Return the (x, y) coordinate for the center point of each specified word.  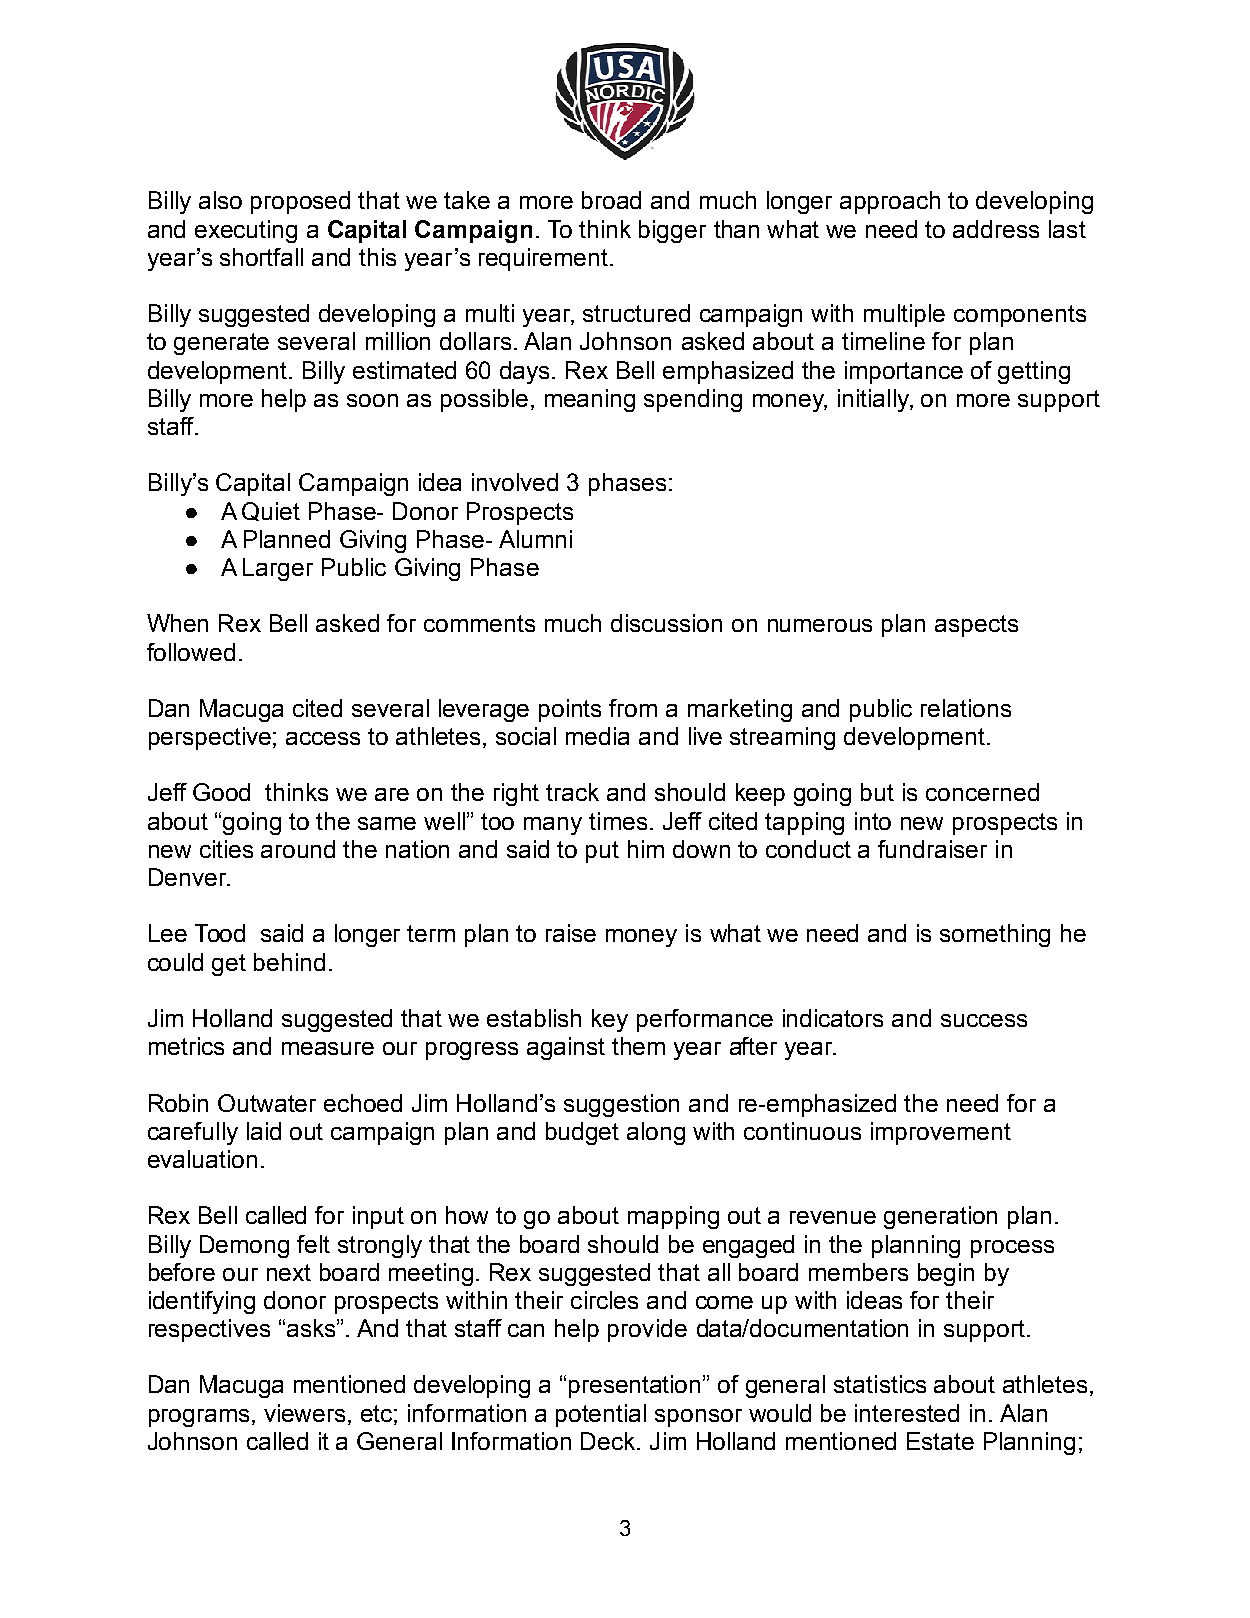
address (996, 229)
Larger (278, 569)
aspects (976, 626)
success (984, 1020)
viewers (306, 1413)
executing (246, 231)
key (610, 1020)
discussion (666, 623)
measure (328, 1048)
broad (611, 200)
